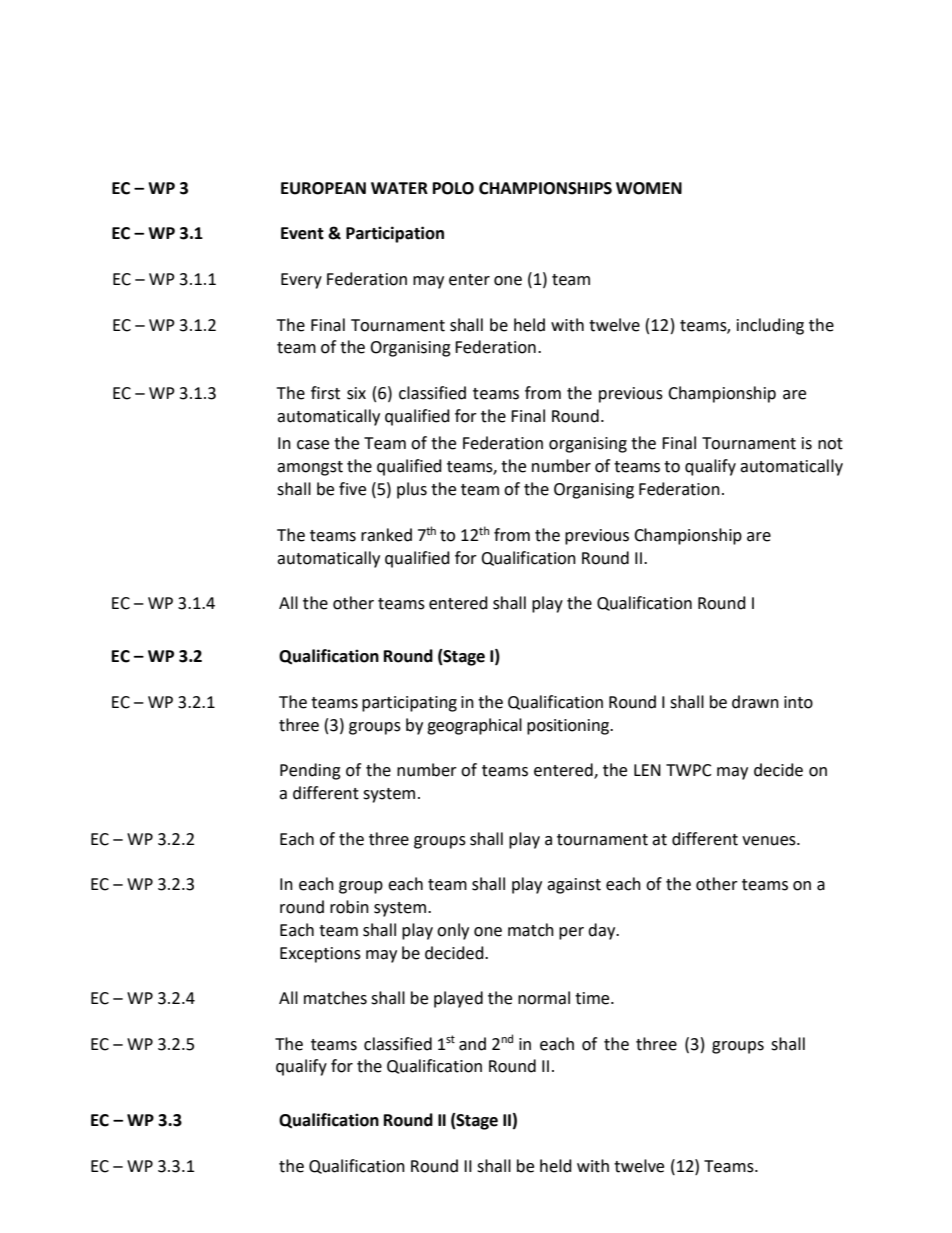  Describe the element at coordinates (770, 326) in the page. I see `including` at that location.
